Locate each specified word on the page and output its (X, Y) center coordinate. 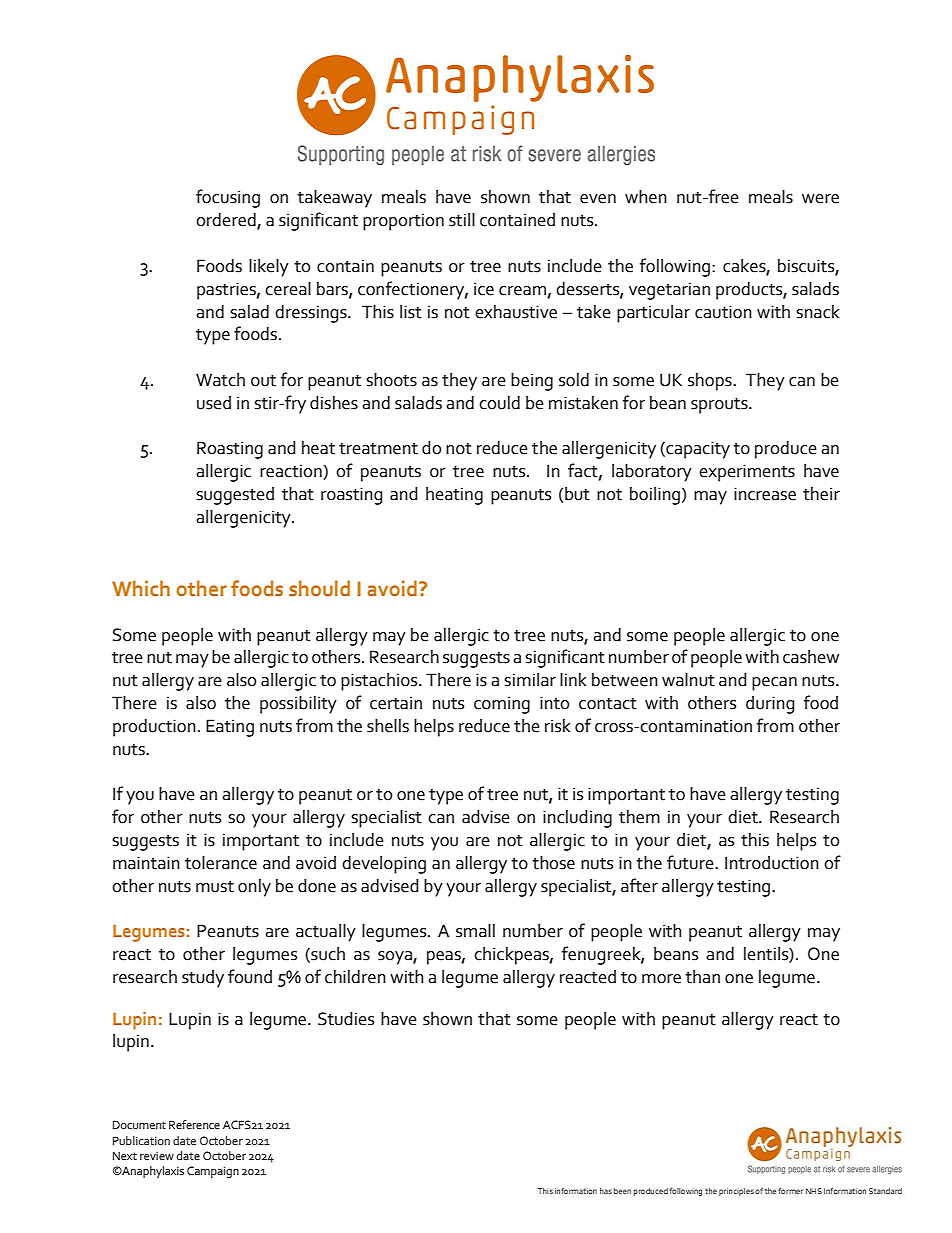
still (462, 220)
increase (765, 494)
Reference (194, 1124)
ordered (227, 221)
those (553, 863)
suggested (235, 496)
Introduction (772, 863)
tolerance (221, 863)
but (577, 494)
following (676, 267)
